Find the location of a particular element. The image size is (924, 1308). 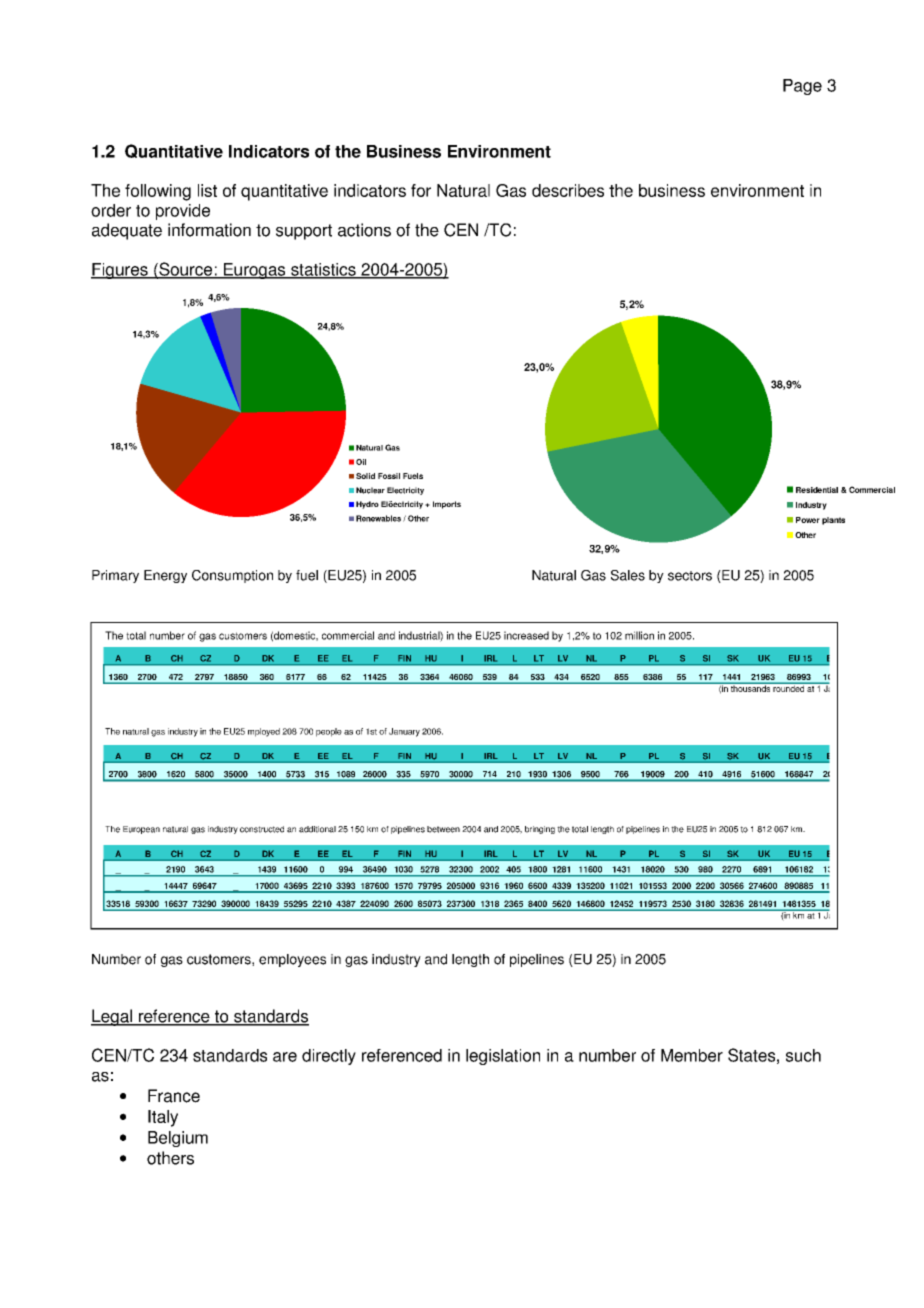

increased is located at coordinates (526, 635).
